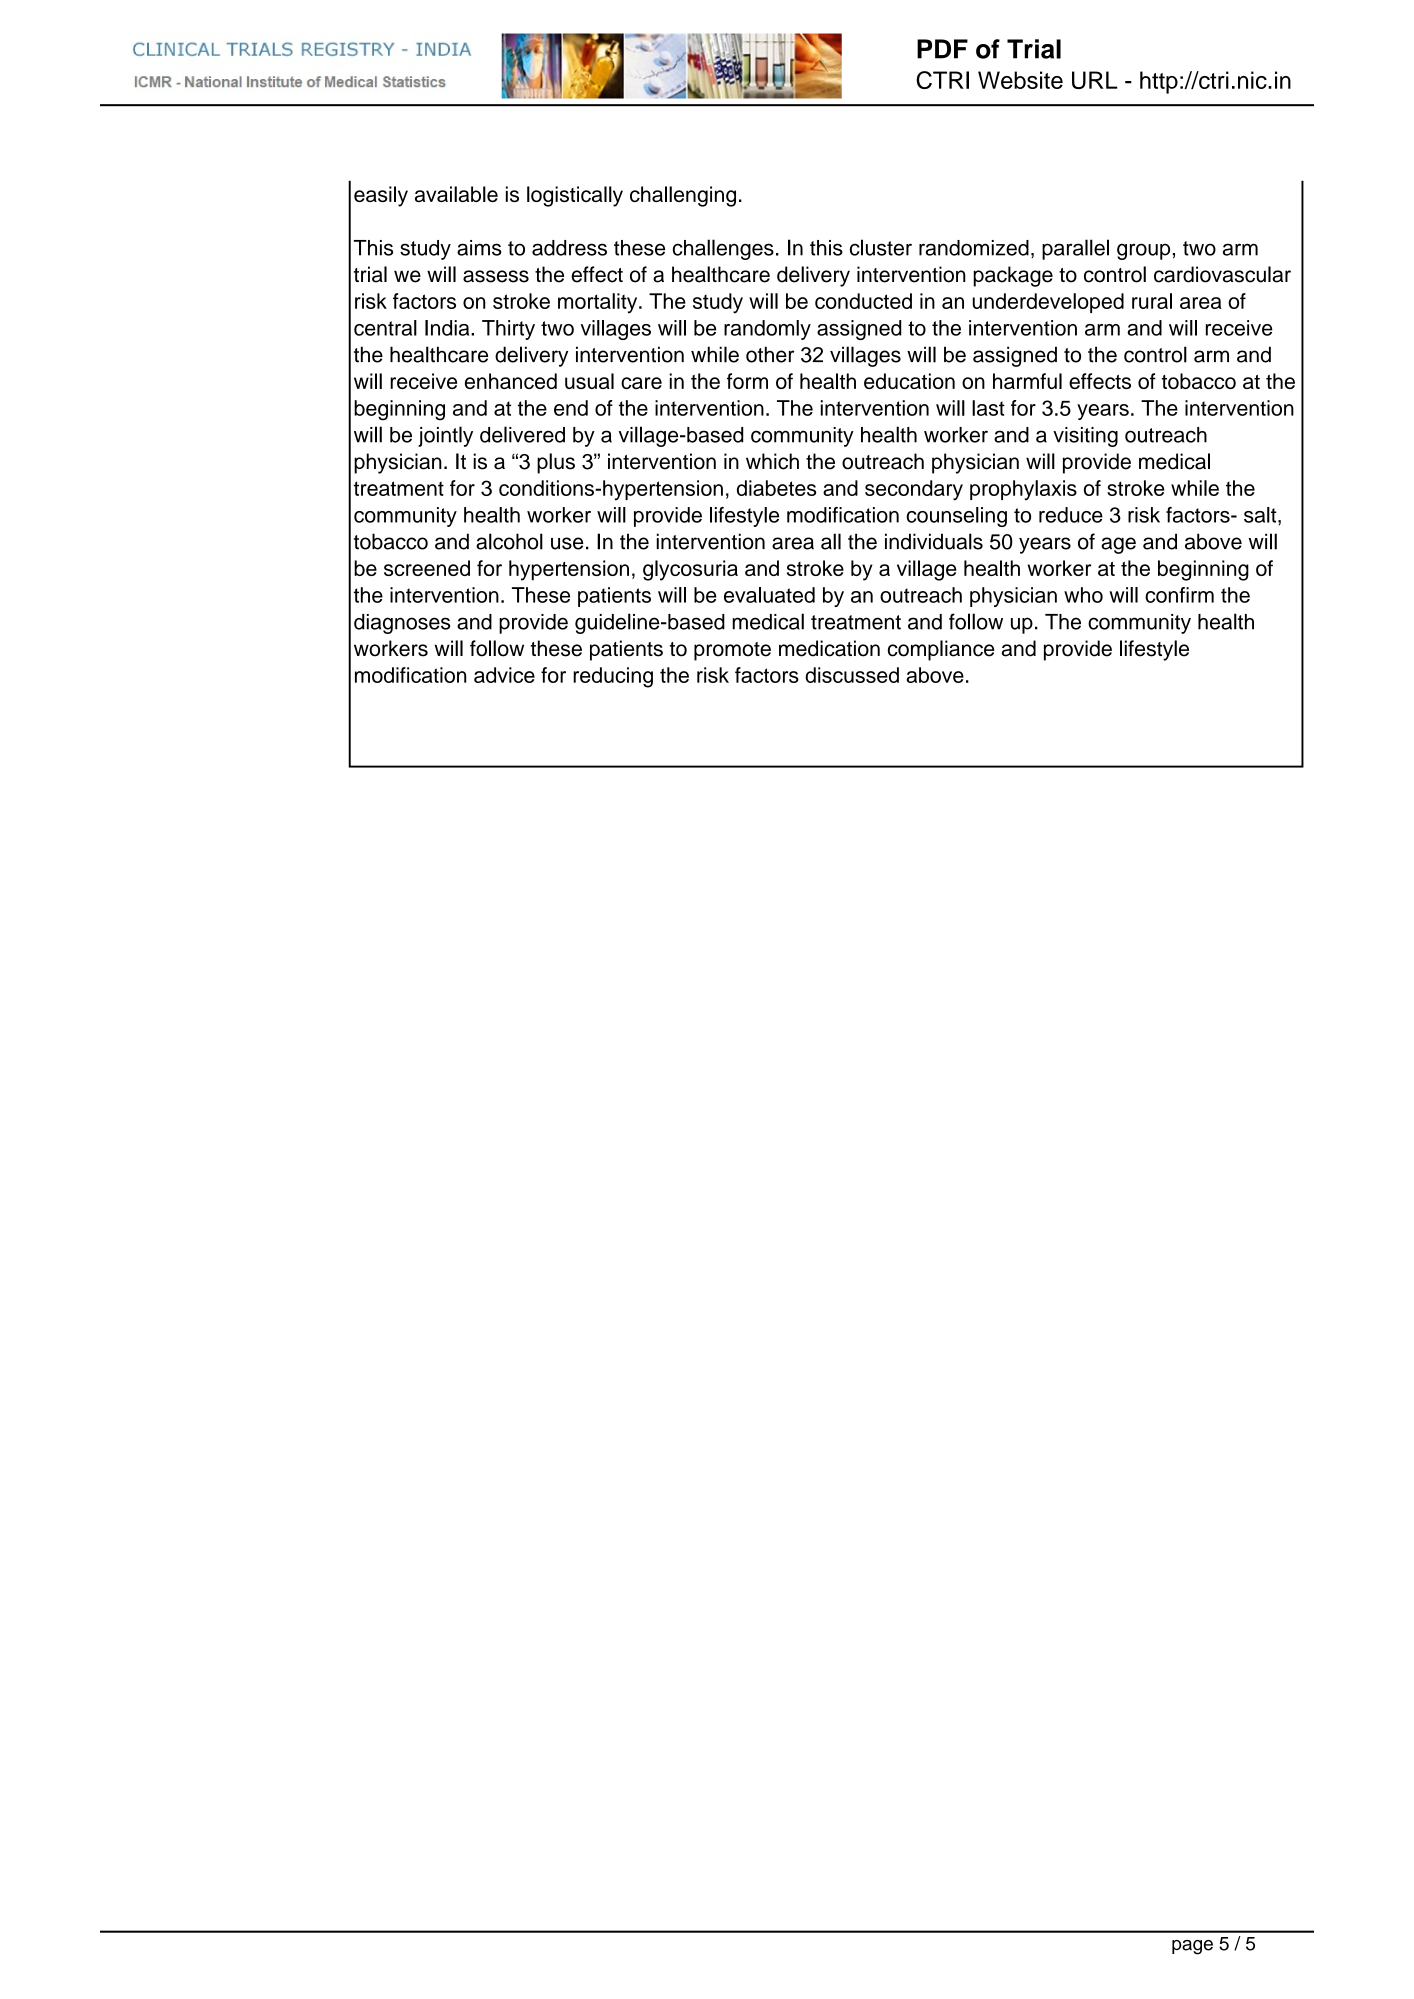 Image resolution: width=1414 pixels, height=1999 pixels. I want to click on advice, so click(504, 675).
